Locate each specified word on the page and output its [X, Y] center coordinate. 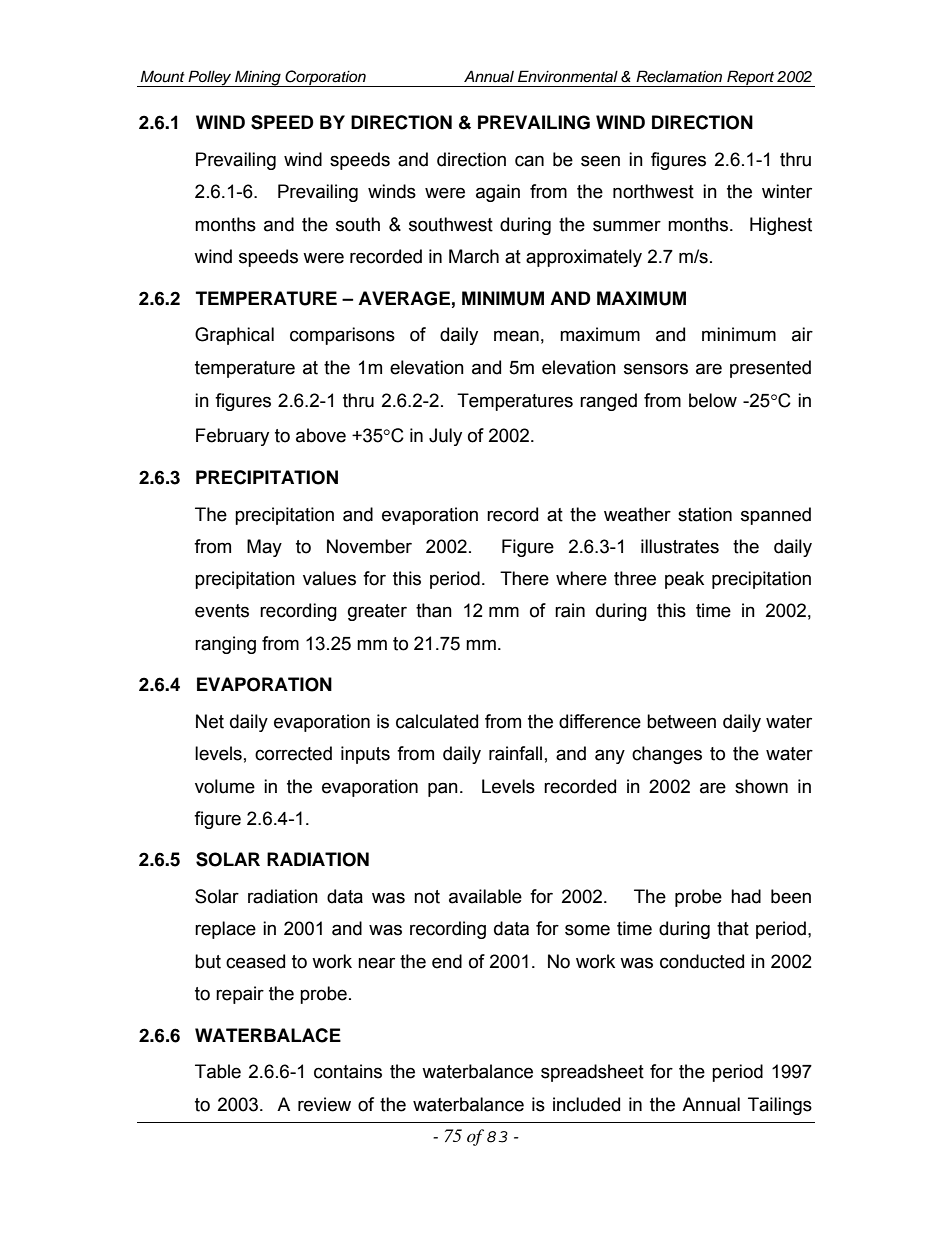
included [586, 1104]
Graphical [234, 336]
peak [684, 580]
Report [750, 78]
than [434, 610]
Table [218, 1071]
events [222, 611]
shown [761, 786]
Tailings [780, 1106]
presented [770, 369]
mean [516, 336]
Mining [258, 78]
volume [225, 786]
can [529, 161]
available [485, 896]
